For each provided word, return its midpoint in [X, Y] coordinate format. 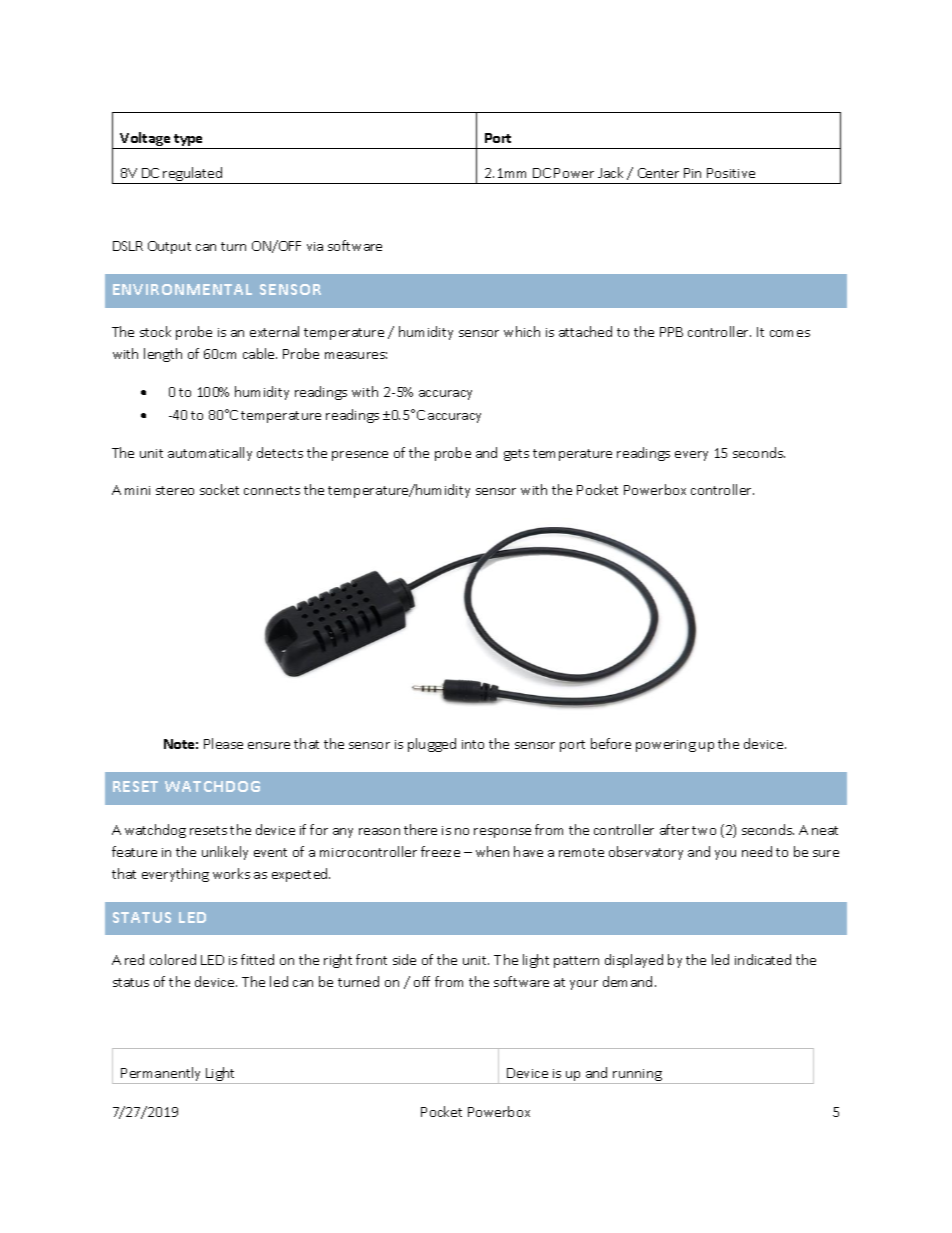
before [611, 743]
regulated [193, 175]
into [473, 744]
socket [219, 489]
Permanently [162, 1075]
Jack [610, 172]
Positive [731, 173]
